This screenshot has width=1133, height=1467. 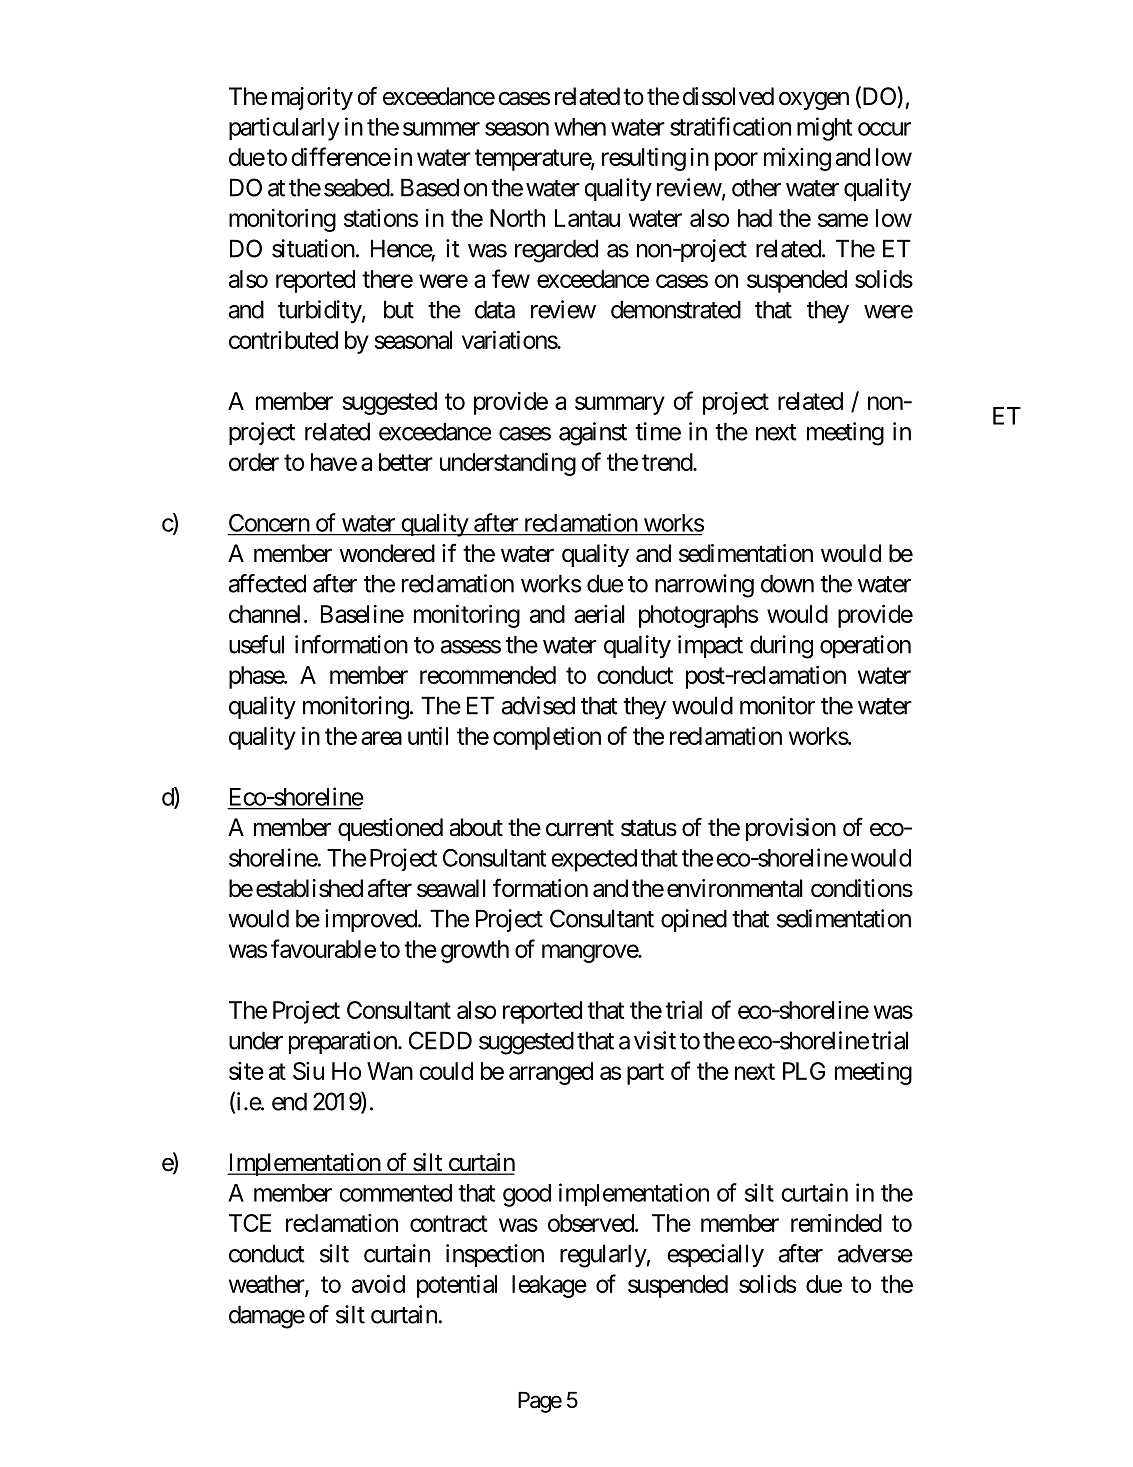 What do you see at coordinates (676, 309) in the screenshot?
I see `demonstrated` at bounding box center [676, 309].
